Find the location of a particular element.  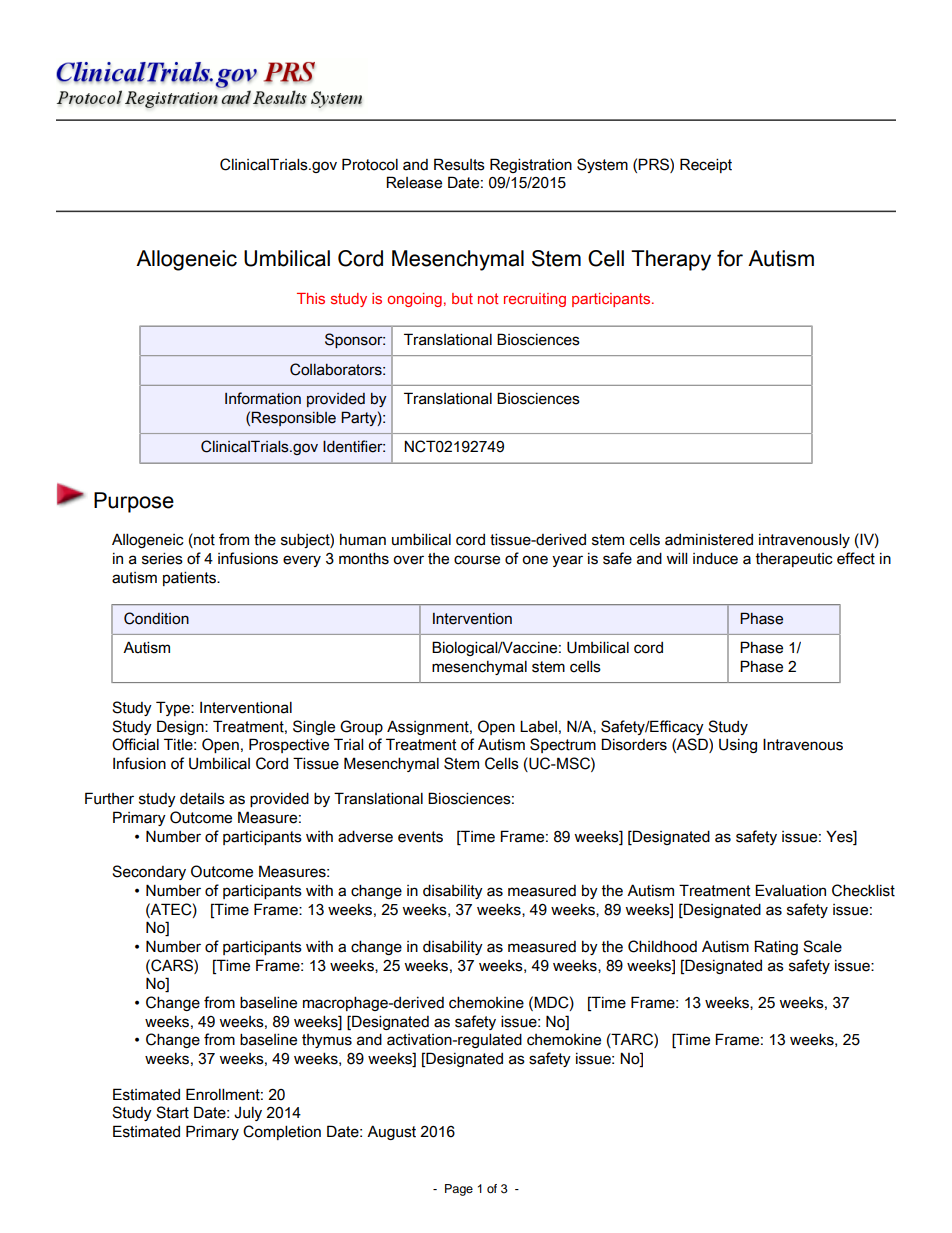

Results is located at coordinates (459, 164).
